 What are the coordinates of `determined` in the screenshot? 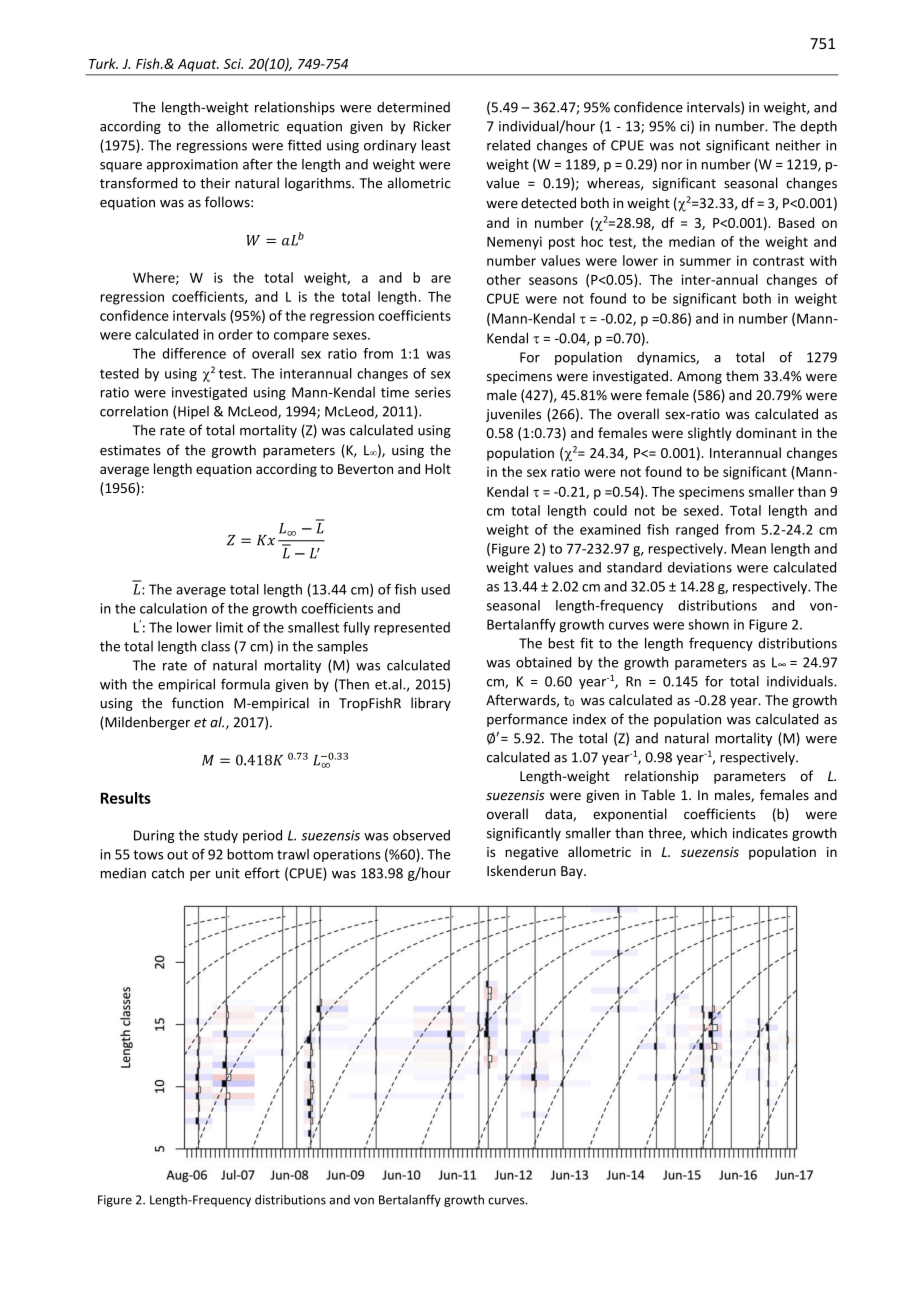 It's located at (413, 107).
